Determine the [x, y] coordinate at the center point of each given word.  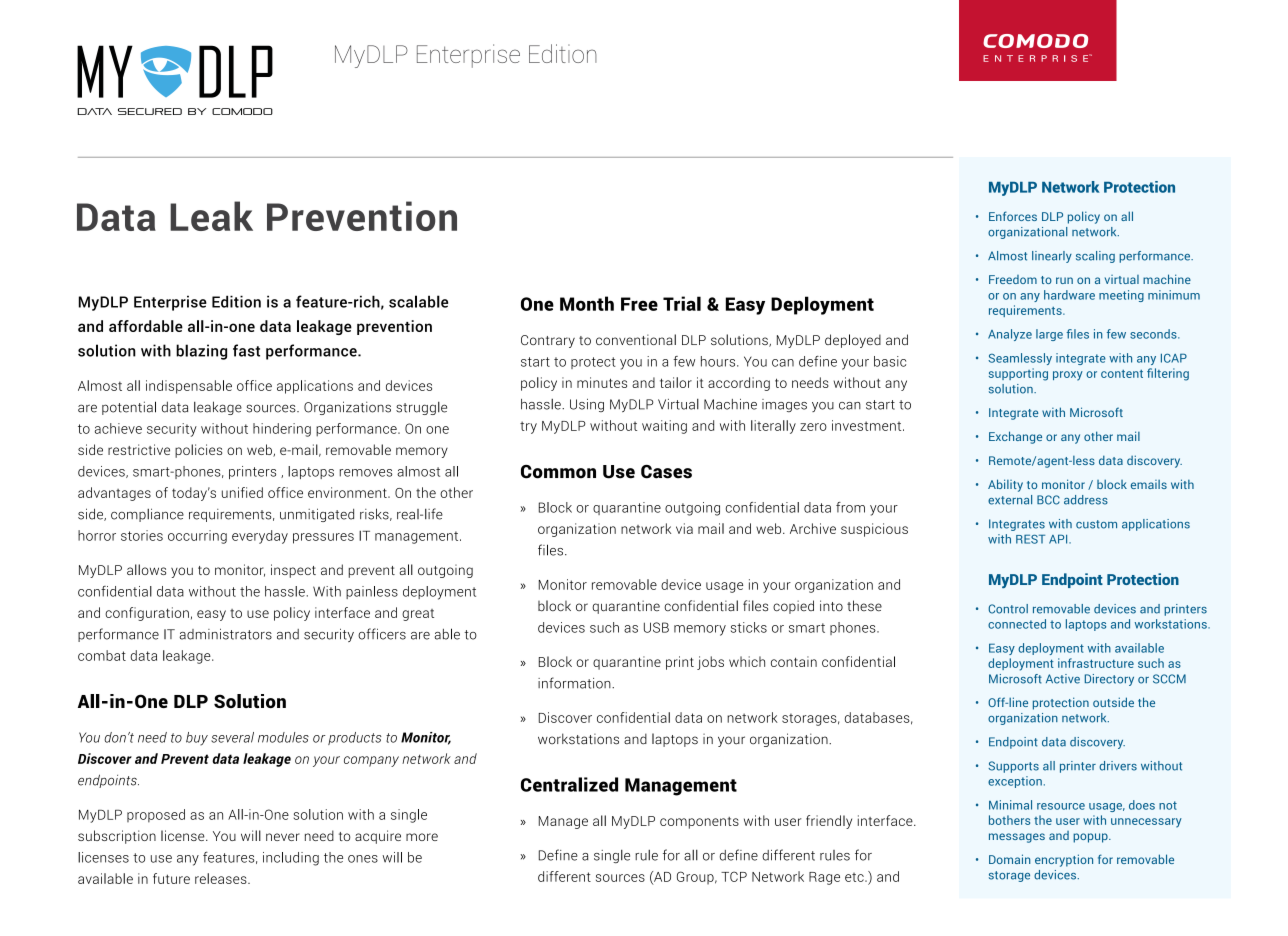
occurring [197, 537]
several [232, 737]
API [1059, 539]
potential [129, 408]
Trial [682, 303]
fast [246, 350]
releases [222, 878]
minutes [602, 382]
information [575, 683]
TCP [734, 876]
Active [1063, 679]
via [684, 528]
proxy [1068, 376]
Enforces [1013, 216]
